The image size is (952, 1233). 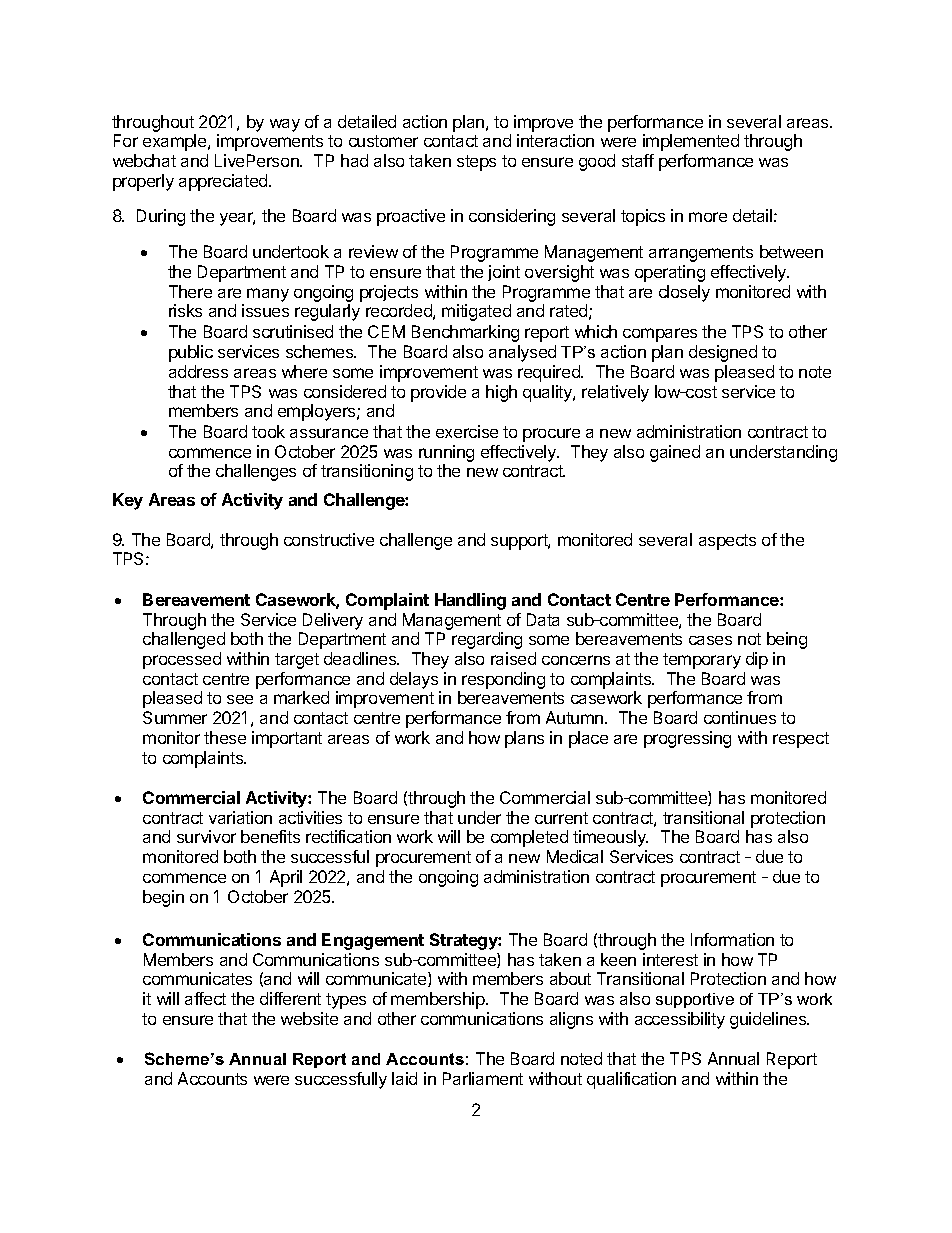 I want to click on implemented, so click(x=691, y=142).
